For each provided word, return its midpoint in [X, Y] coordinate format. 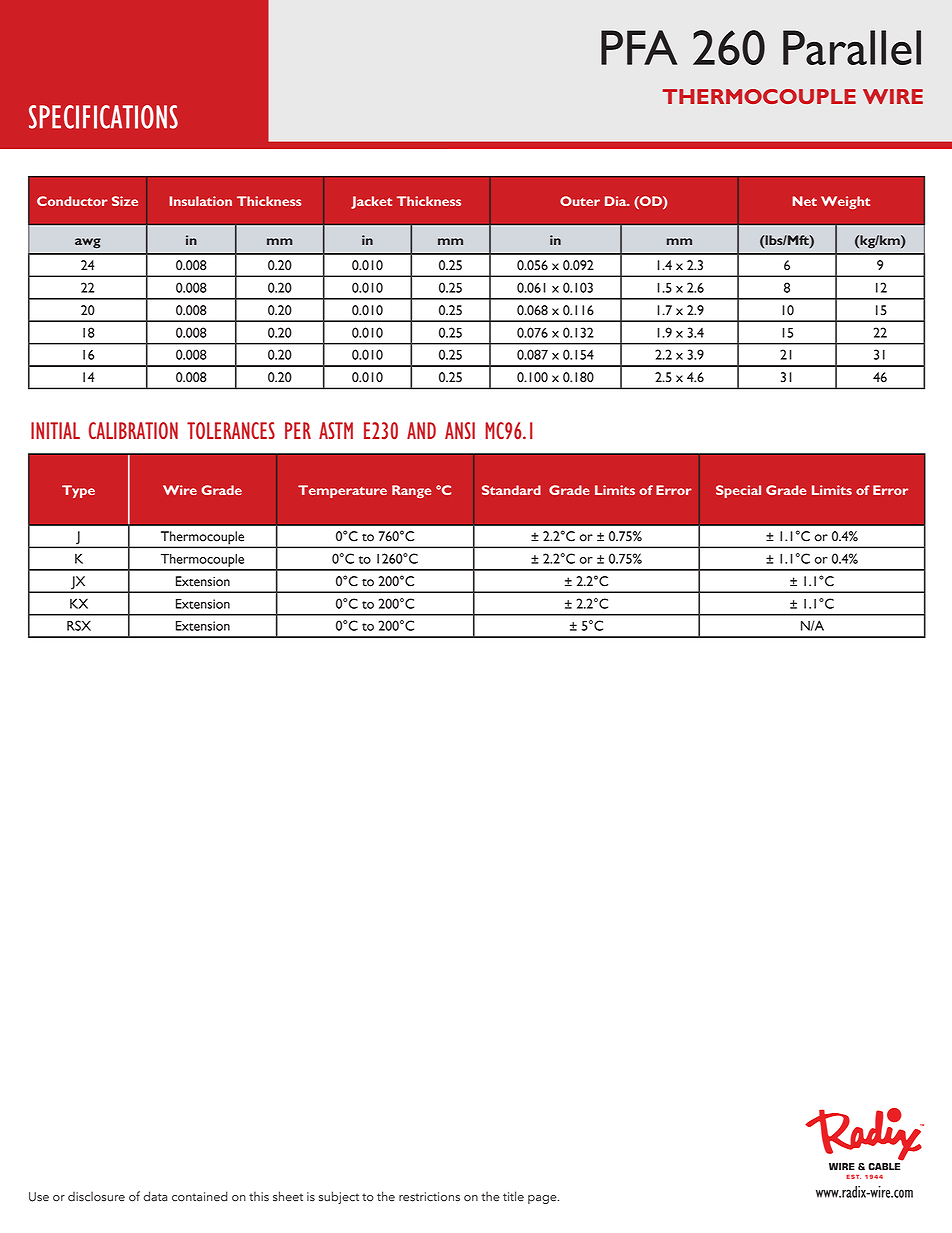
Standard [511, 490]
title [513, 1196]
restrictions [429, 1197]
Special [738, 491]
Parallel [852, 47]
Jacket [371, 202]
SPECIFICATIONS [103, 117]
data [155, 1196]
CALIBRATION [133, 430]
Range [411, 491]
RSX [79, 625]
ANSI [460, 430]
